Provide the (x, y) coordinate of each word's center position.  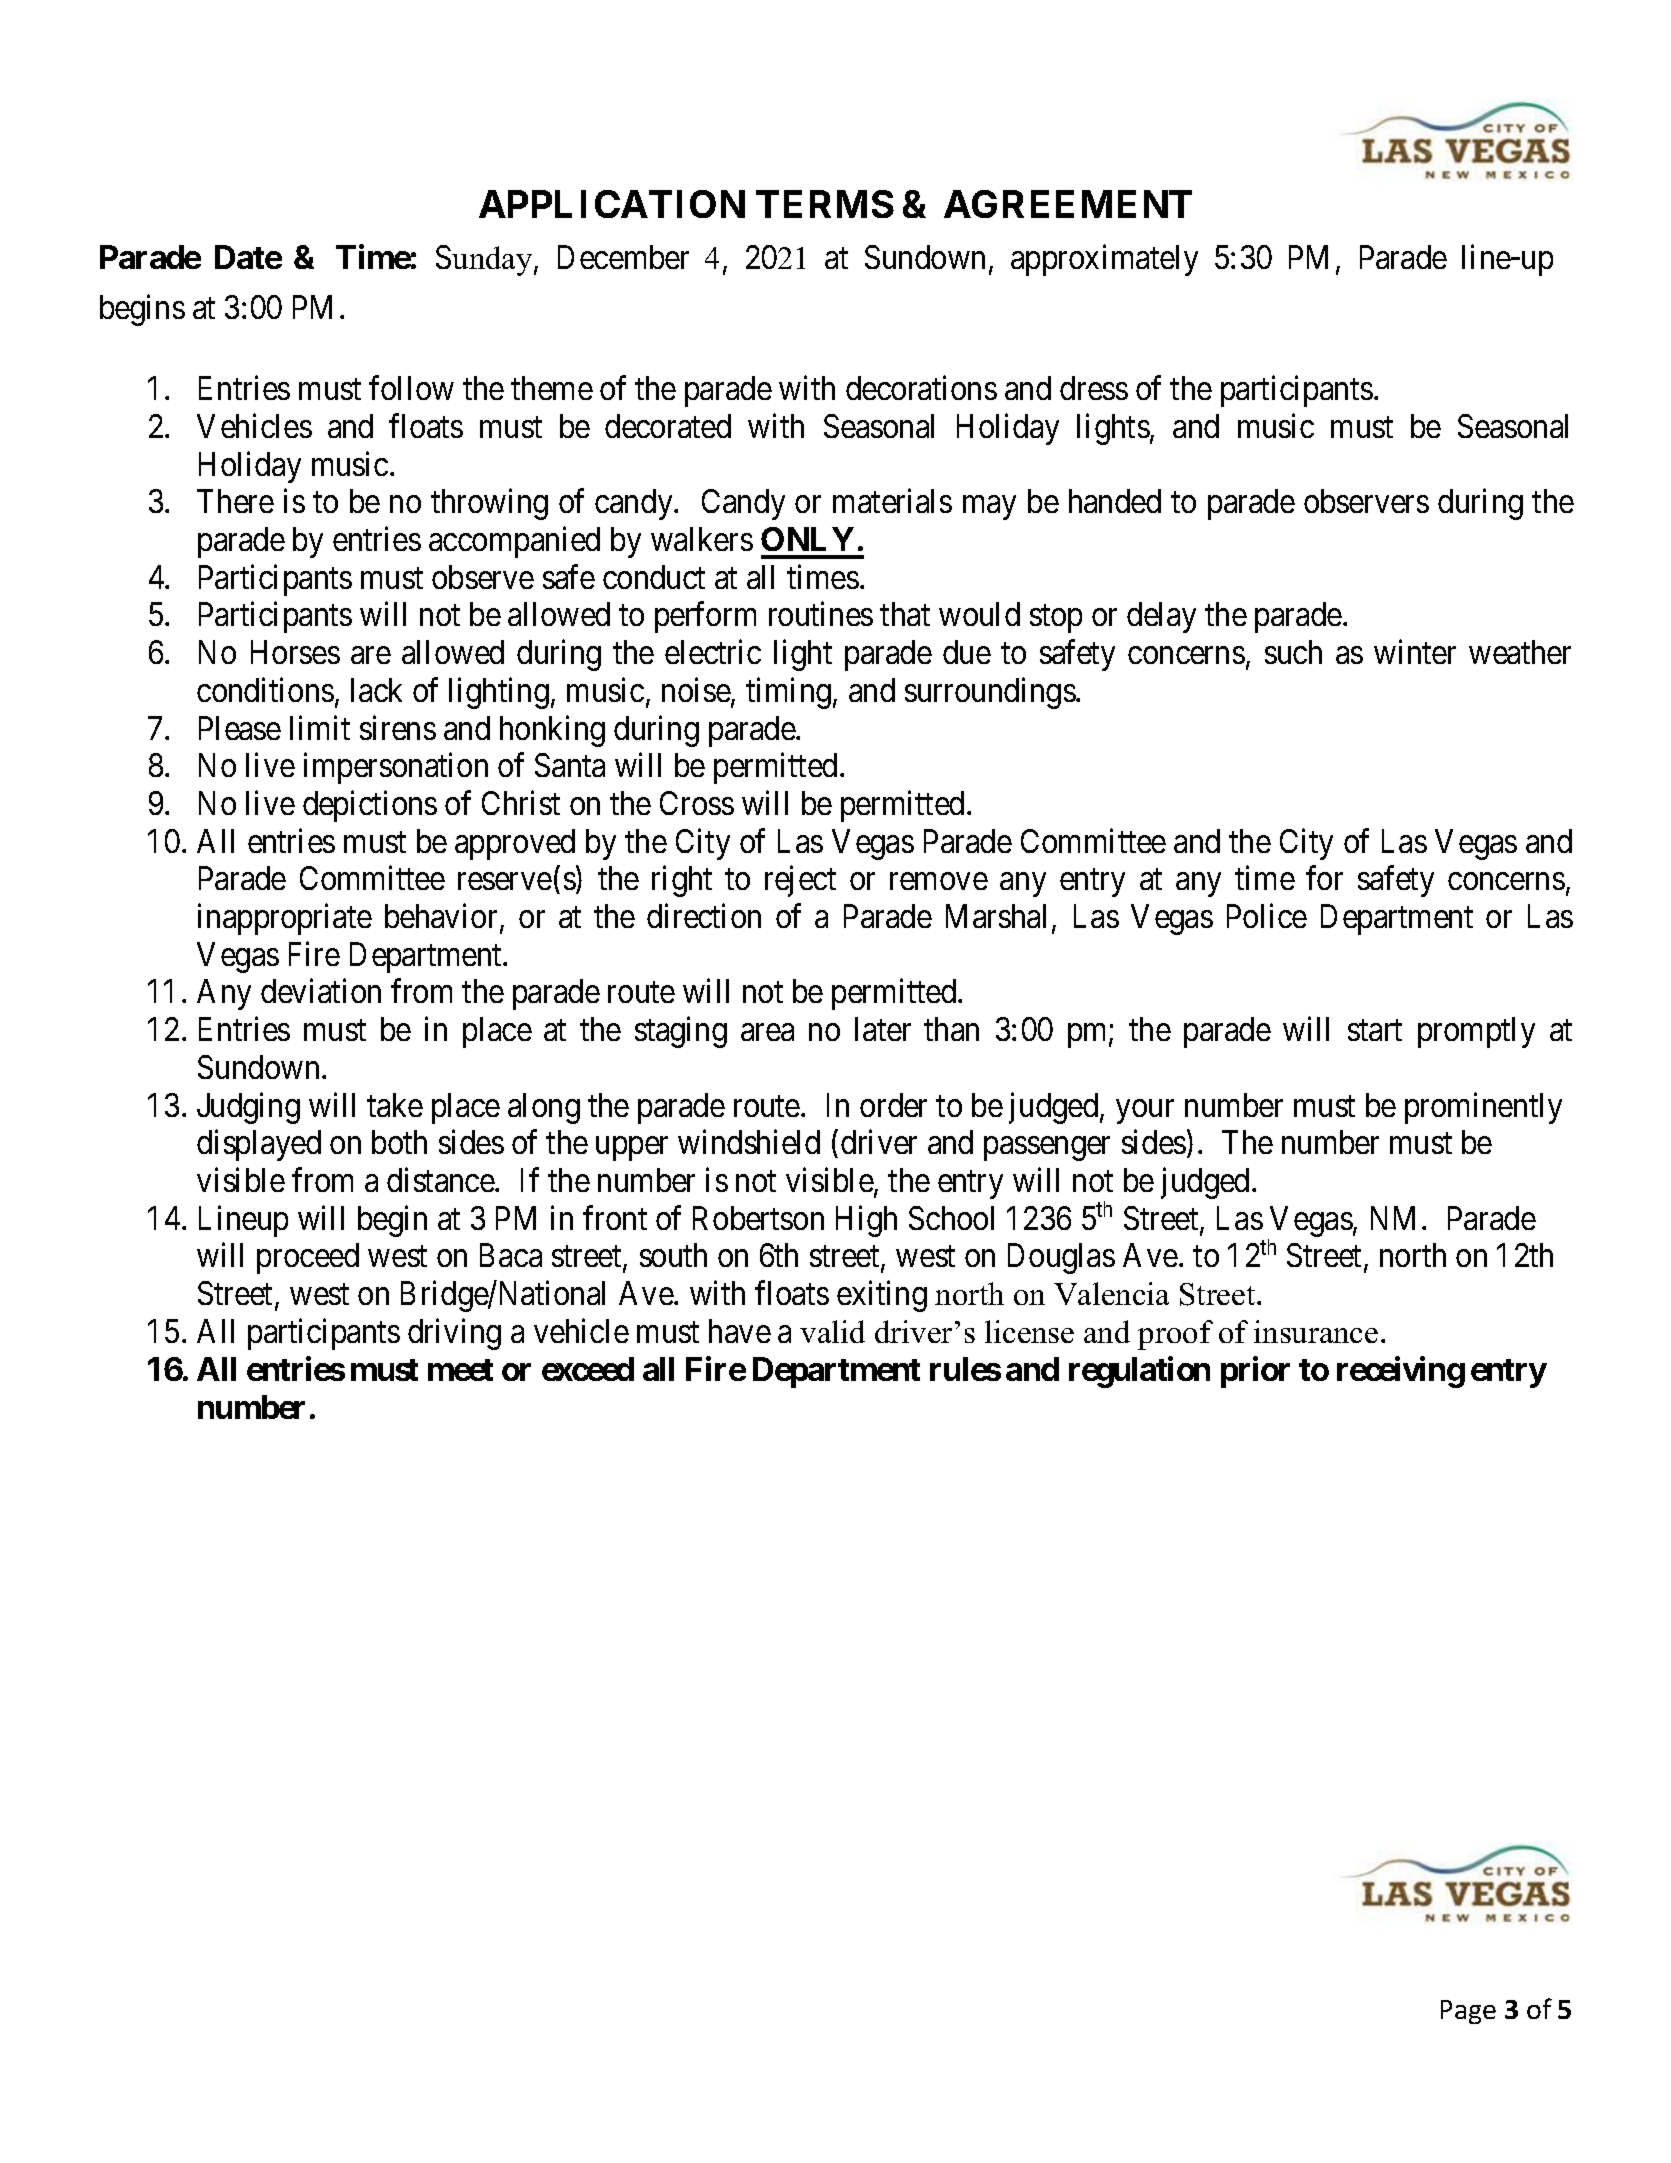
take (395, 1105)
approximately (1104, 260)
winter (1415, 652)
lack (376, 690)
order (893, 1105)
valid (832, 1331)
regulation (1139, 1372)
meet (460, 1370)
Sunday (485, 260)
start (1375, 1030)
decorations (921, 388)
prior (1255, 1372)
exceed (588, 1369)
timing (788, 693)
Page (1468, 2012)
